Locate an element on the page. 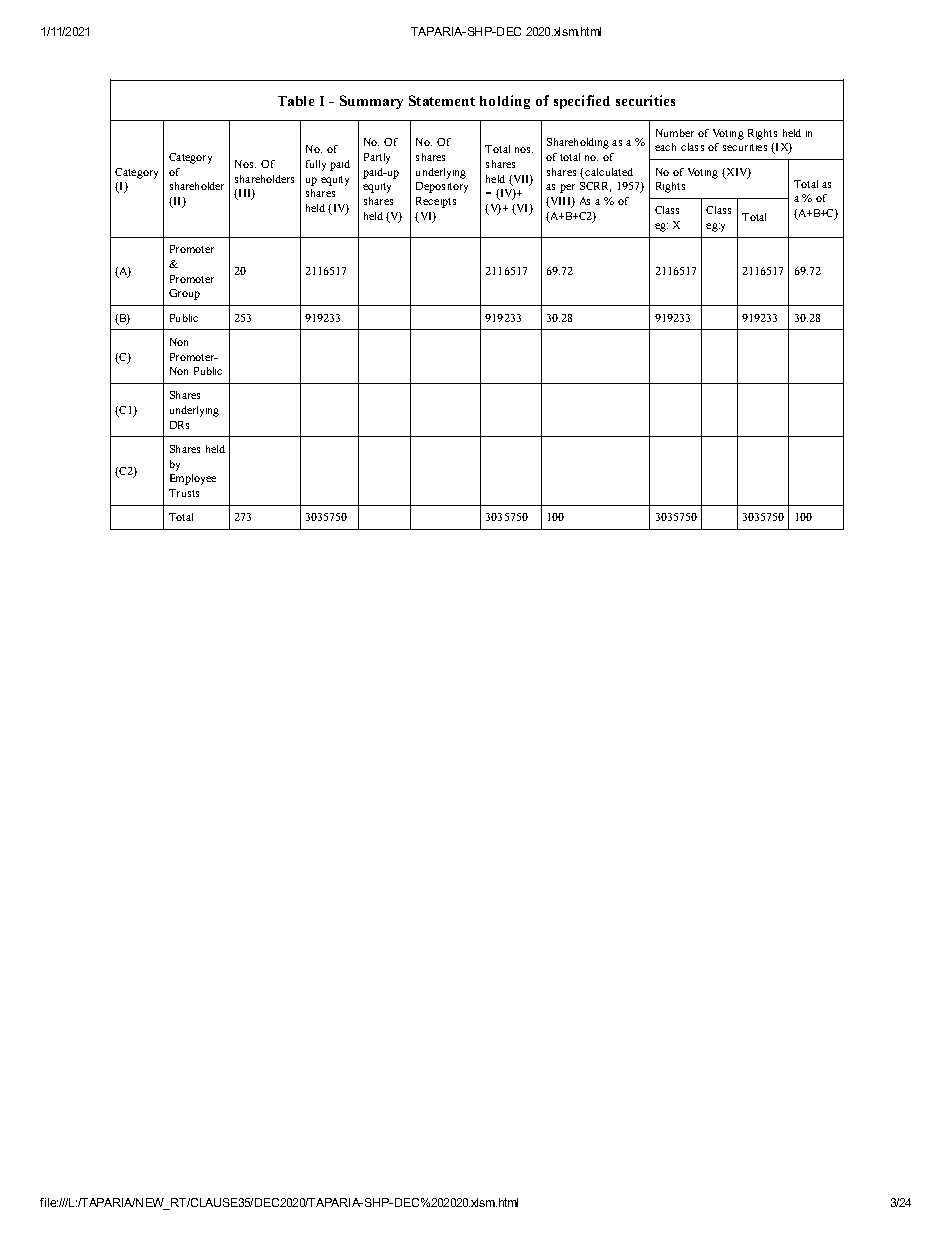 The width and height of the page is (952, 1233). Table is located at coordinates (296, 101).
